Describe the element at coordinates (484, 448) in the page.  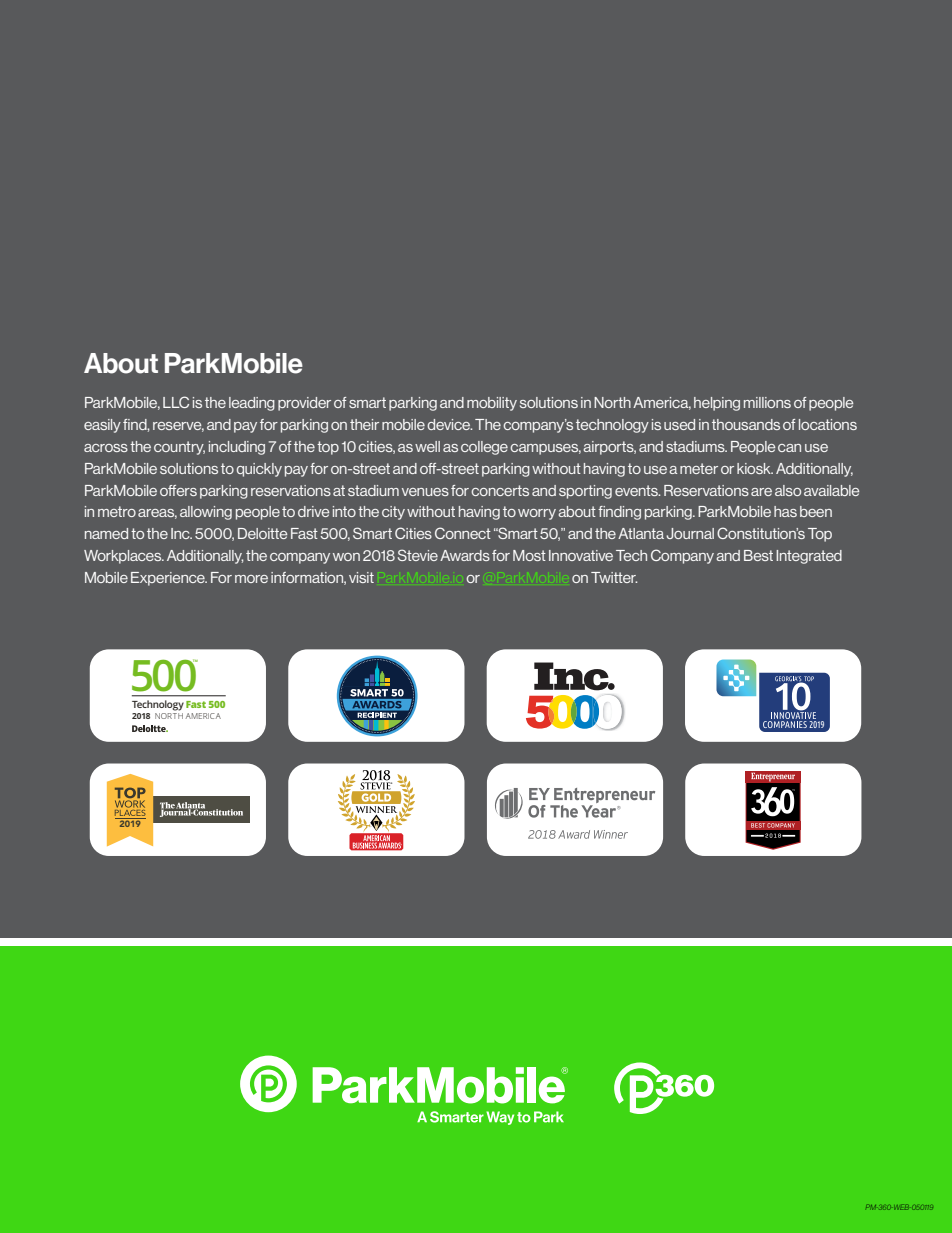
I see `college` at that location.
